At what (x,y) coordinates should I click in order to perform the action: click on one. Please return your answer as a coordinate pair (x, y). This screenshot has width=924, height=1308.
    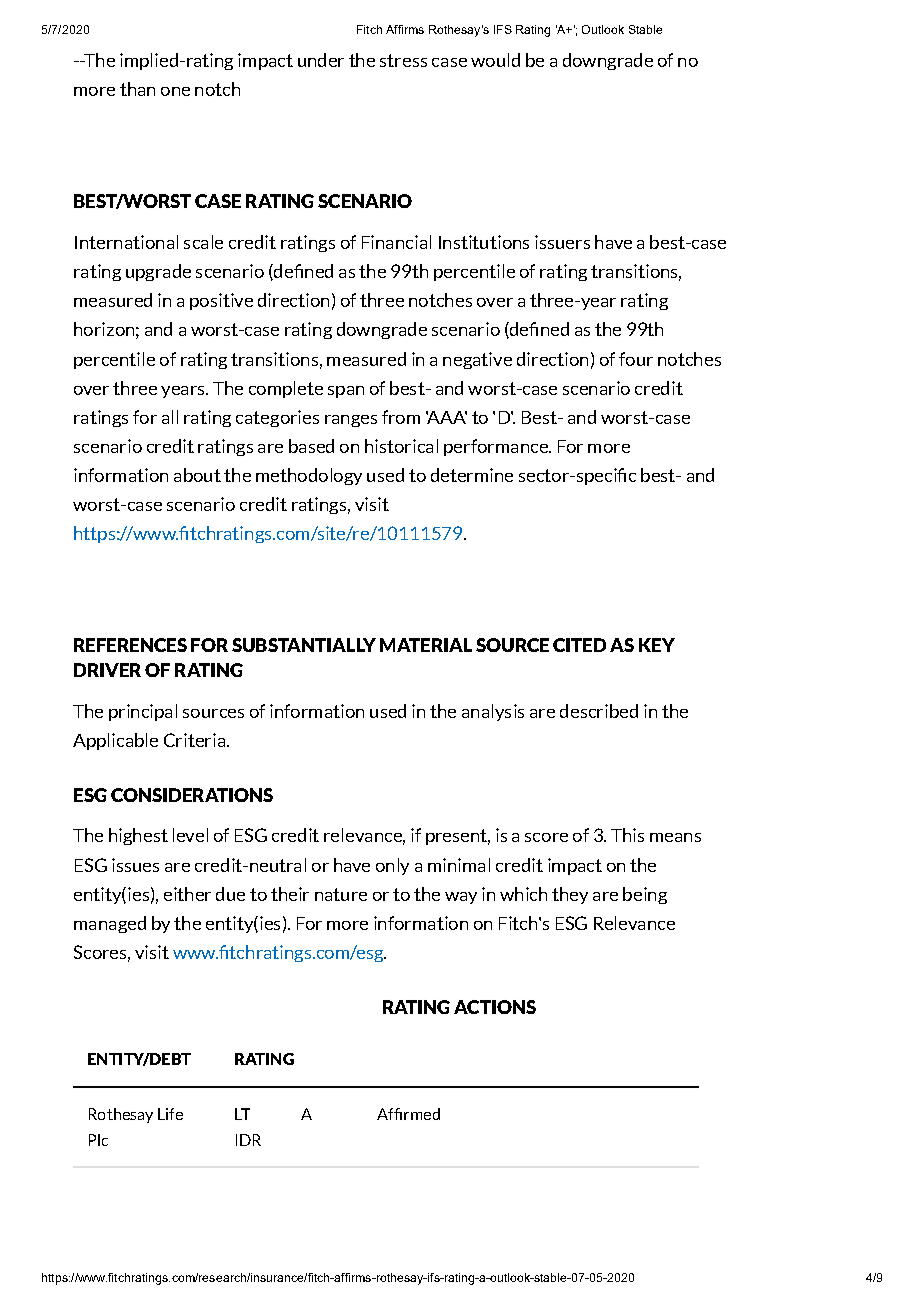
    Looking at the image, I should click on (175, 91).
